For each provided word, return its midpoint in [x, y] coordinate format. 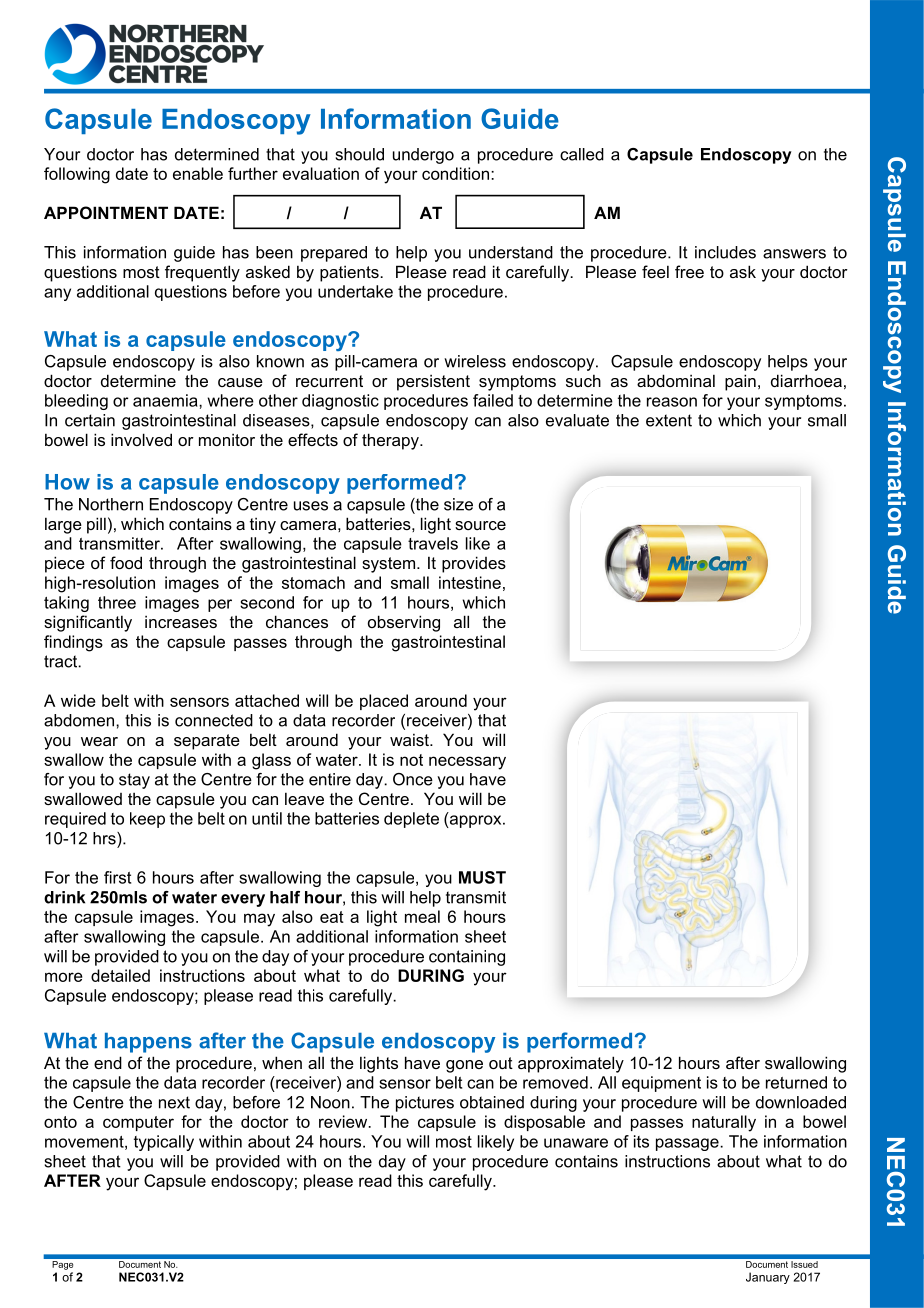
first [117, 877]
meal [422, 916]
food [126, 562]
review [344, 1121]
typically [164, 1143]
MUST [482, 877]
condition [455, 173]
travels [433, 543]
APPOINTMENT [106, 212]
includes [725, 252]
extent [669, 420]
